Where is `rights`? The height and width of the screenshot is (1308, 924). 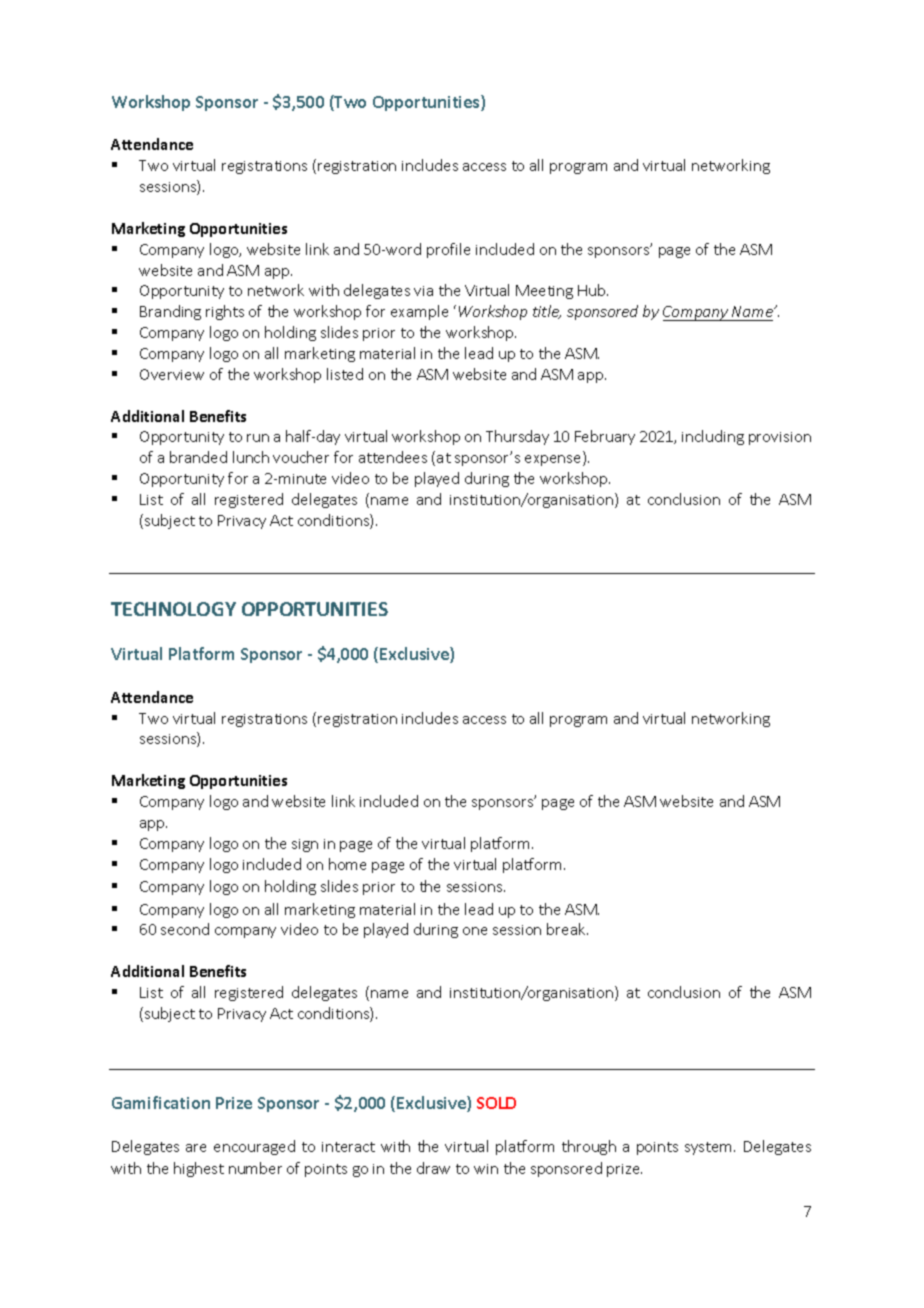
rights is located at coordinates (225, 312).
